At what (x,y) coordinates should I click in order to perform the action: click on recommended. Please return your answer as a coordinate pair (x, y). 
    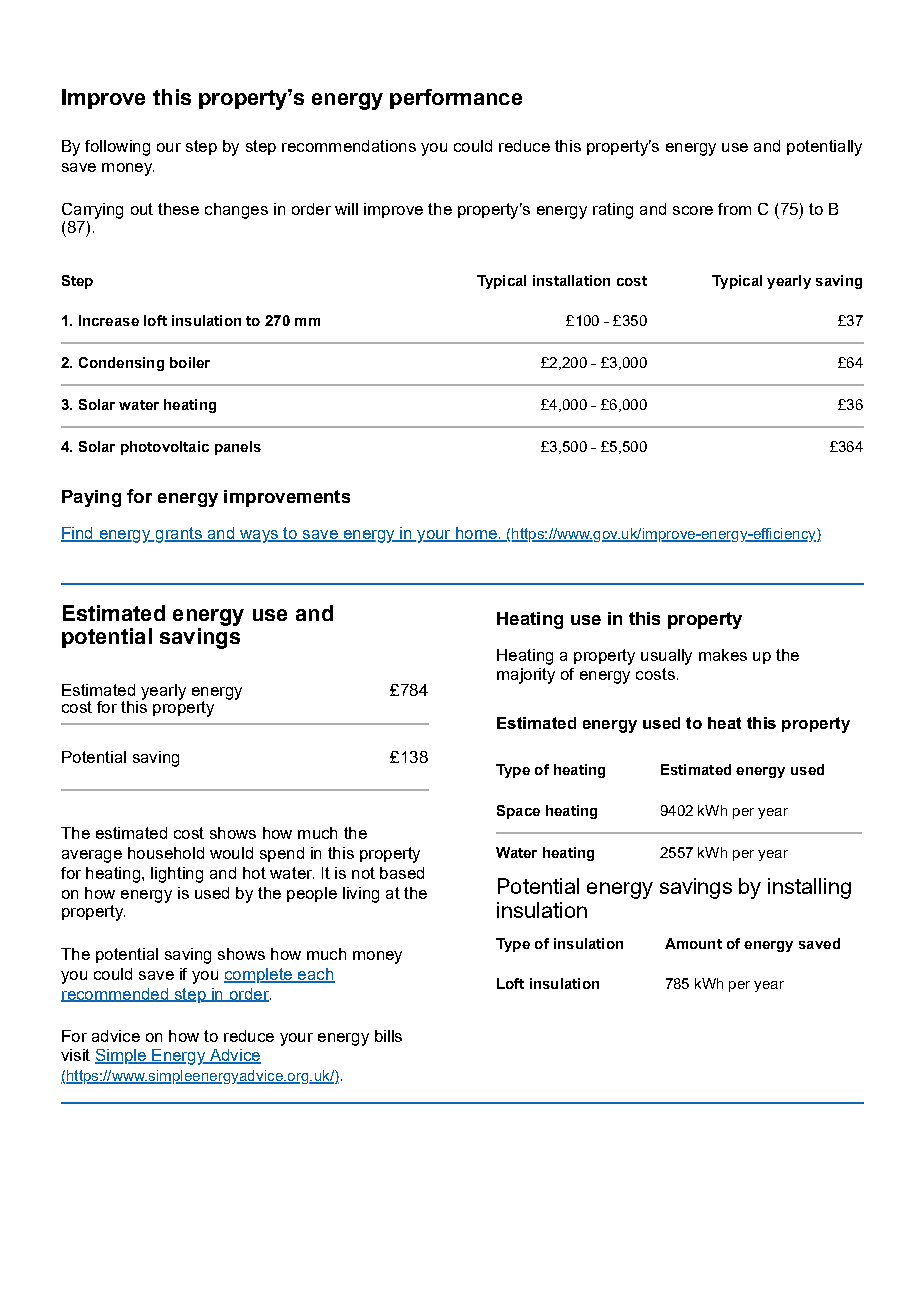
    Looking at the image, I should click on (115, 995).
